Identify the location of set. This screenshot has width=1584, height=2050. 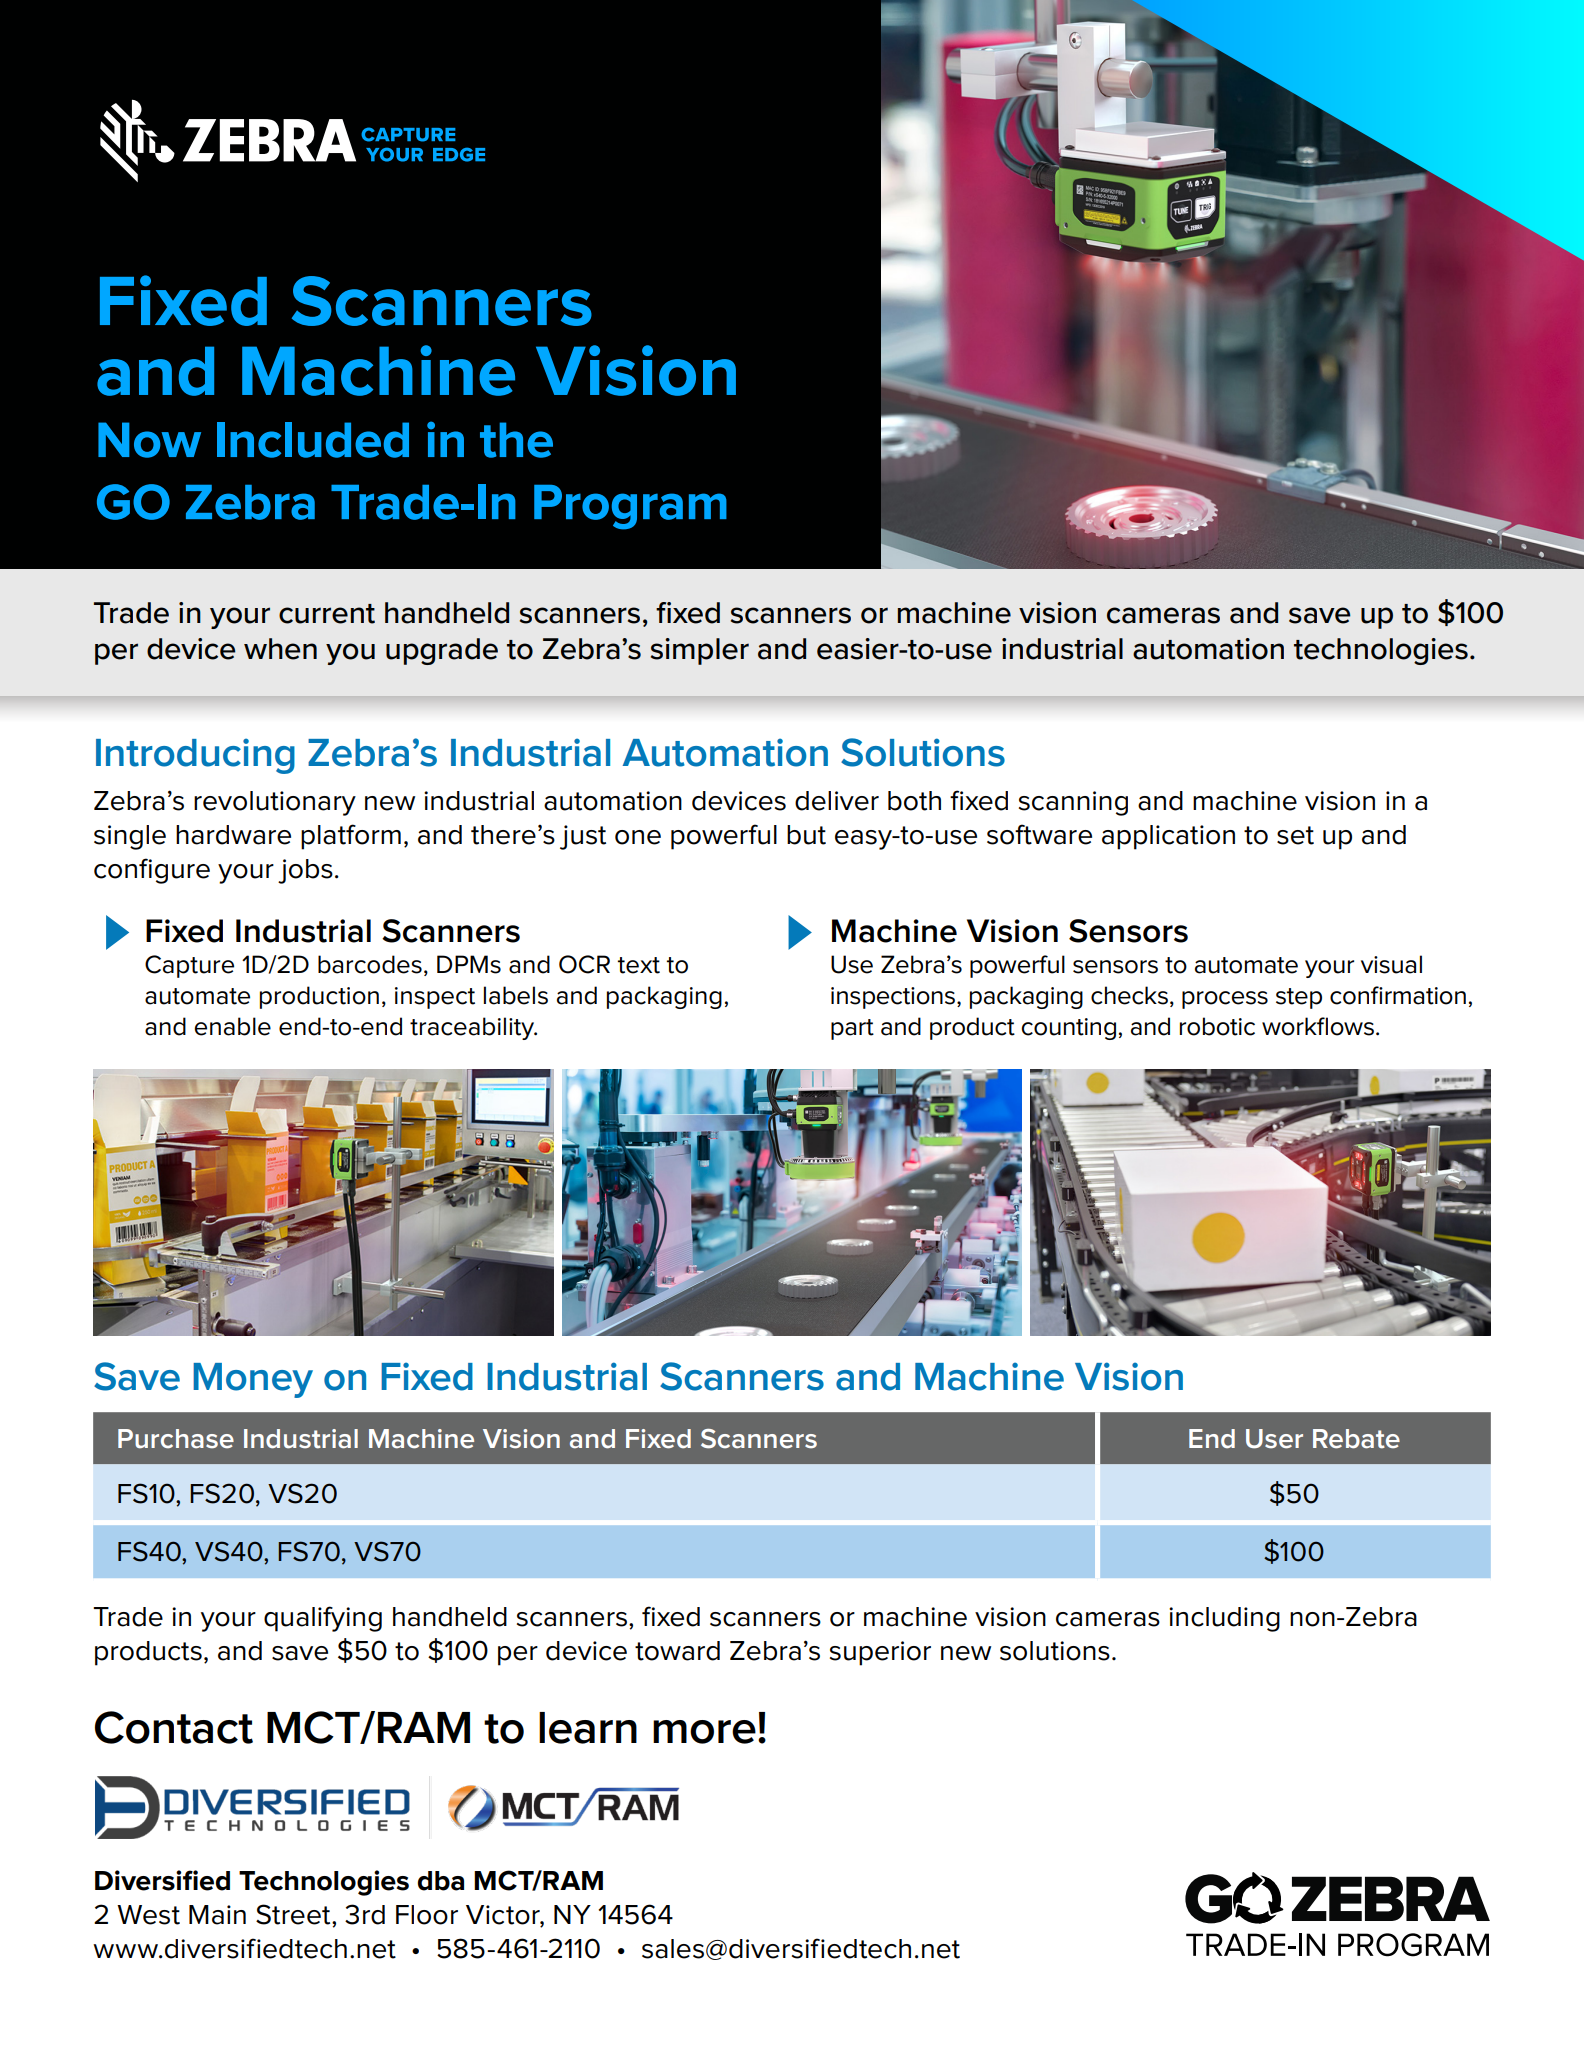
(1295, 835).
